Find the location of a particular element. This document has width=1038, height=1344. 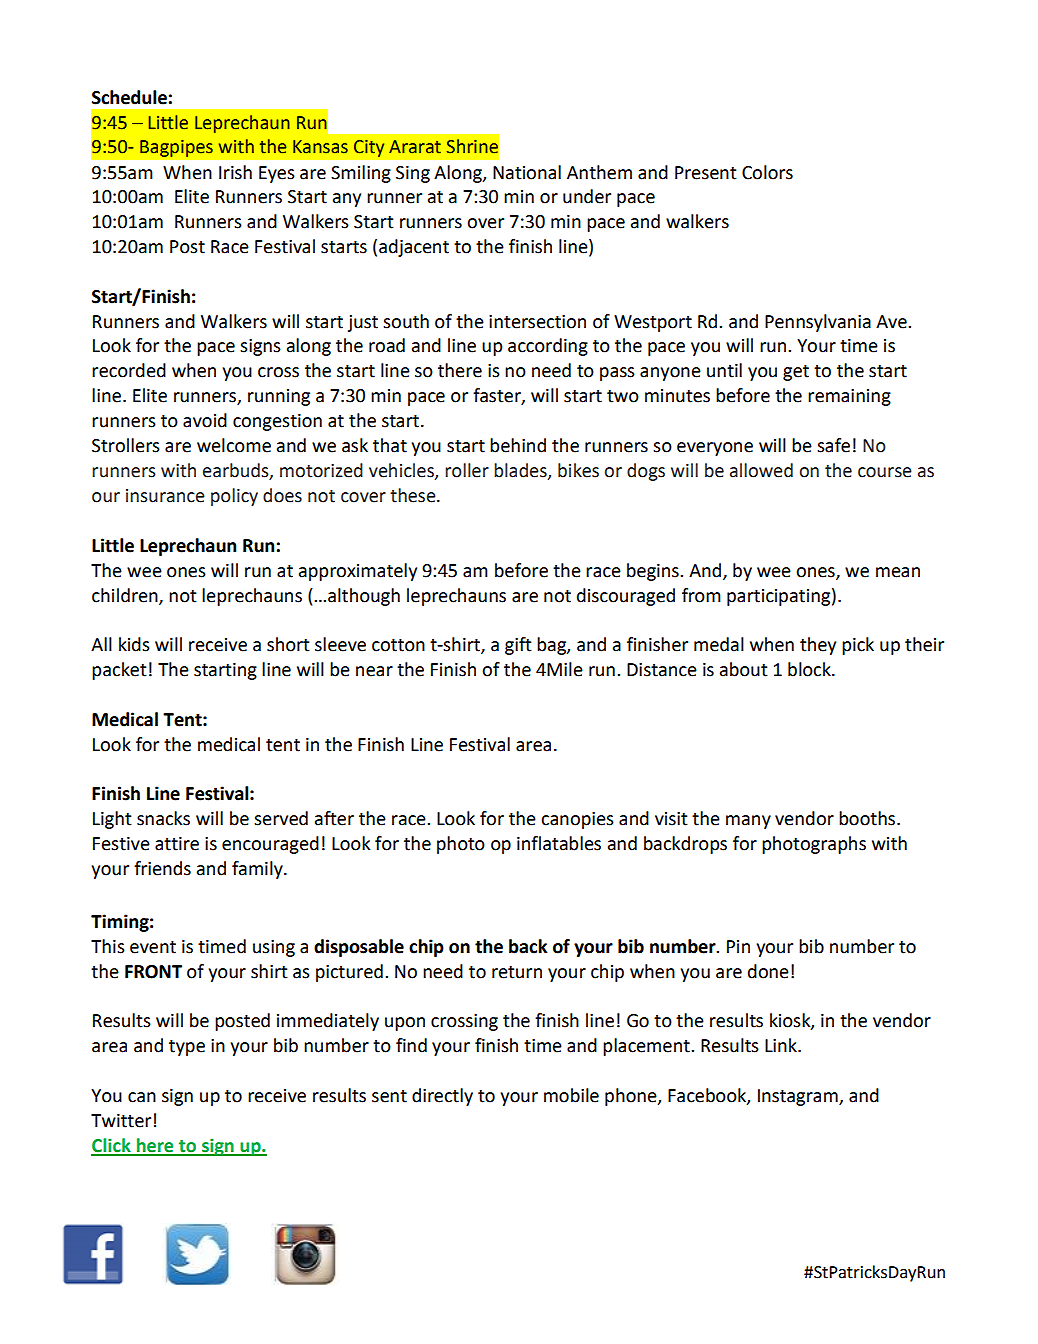

friends is located at coordinates (162, 868).
